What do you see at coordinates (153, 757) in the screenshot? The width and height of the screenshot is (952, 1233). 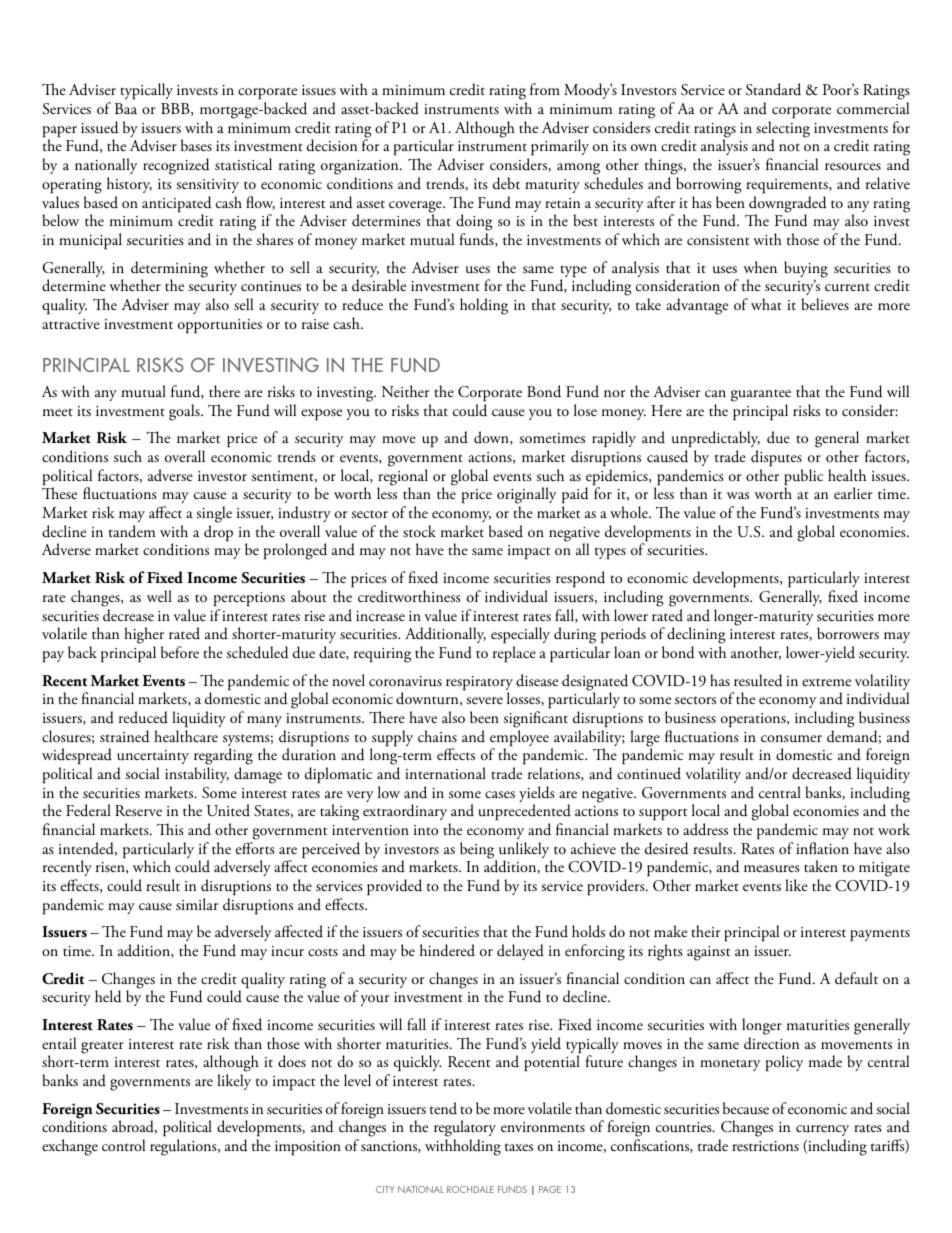 I see `uncertainty` at bounding box center [153, 757].
